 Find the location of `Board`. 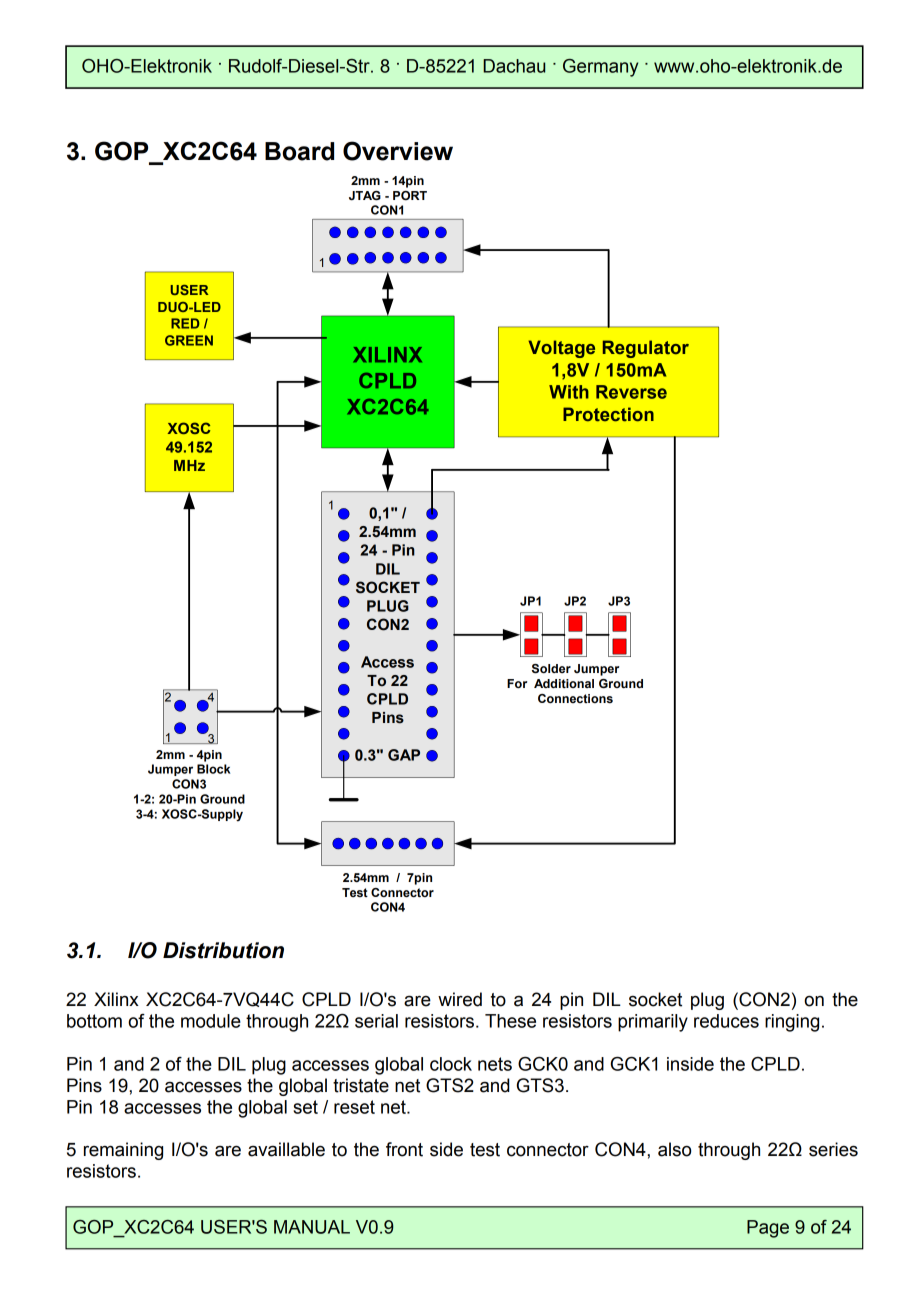

Board is located at coordinates (299, 151).
